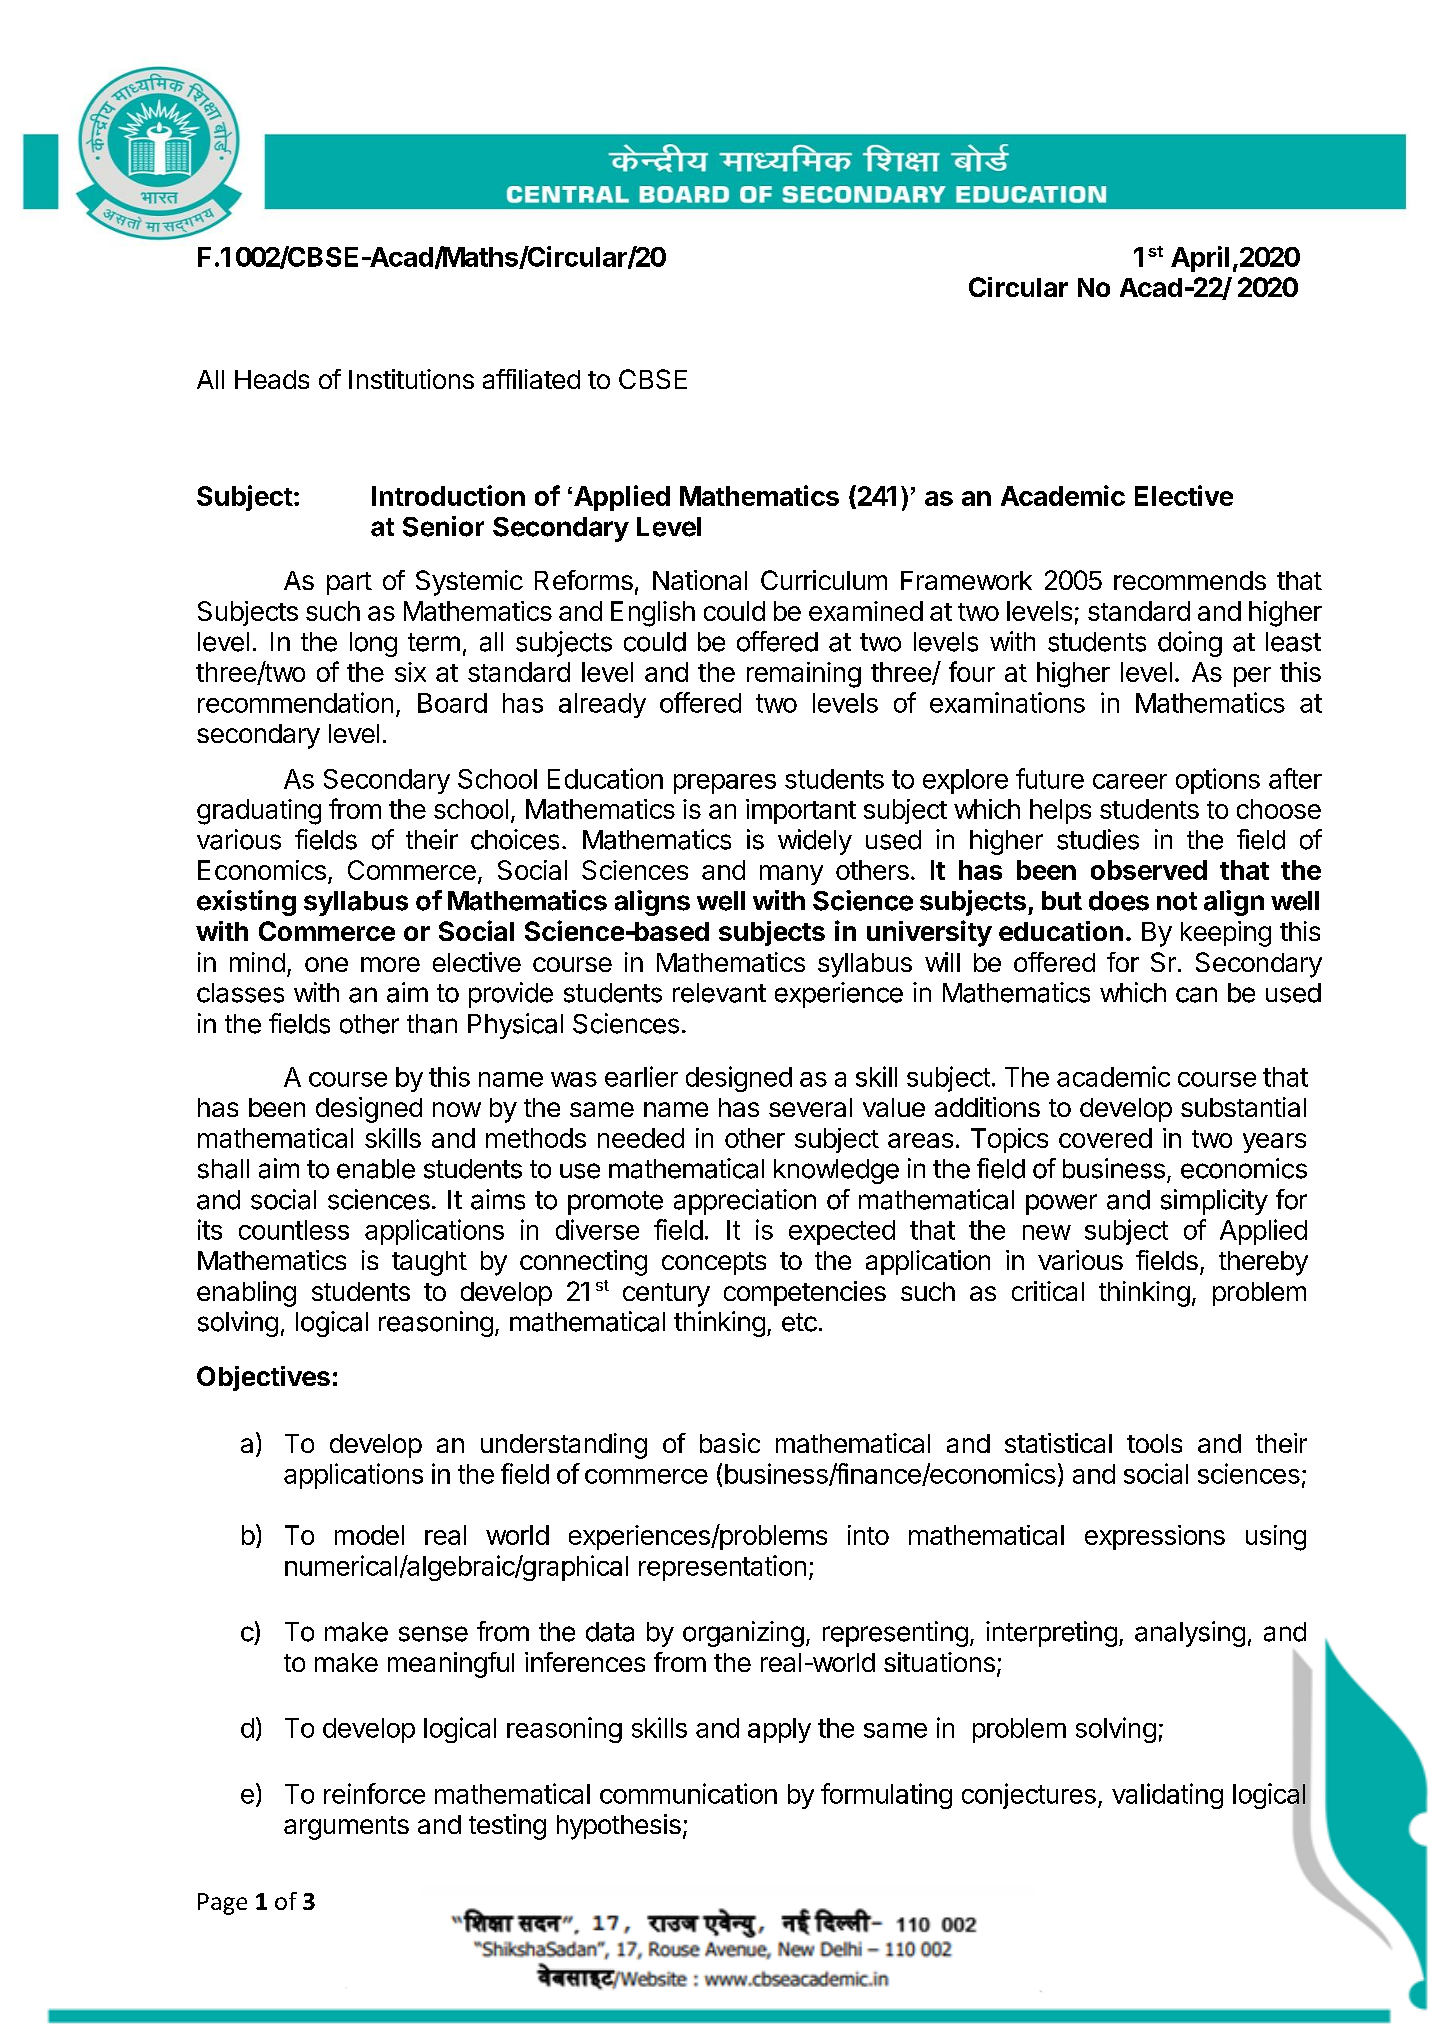 This screenshot has width=1441, height=2037. Describe the element at coordinates (1167, 1796) in the screenshot. I see `validating` at that location.
